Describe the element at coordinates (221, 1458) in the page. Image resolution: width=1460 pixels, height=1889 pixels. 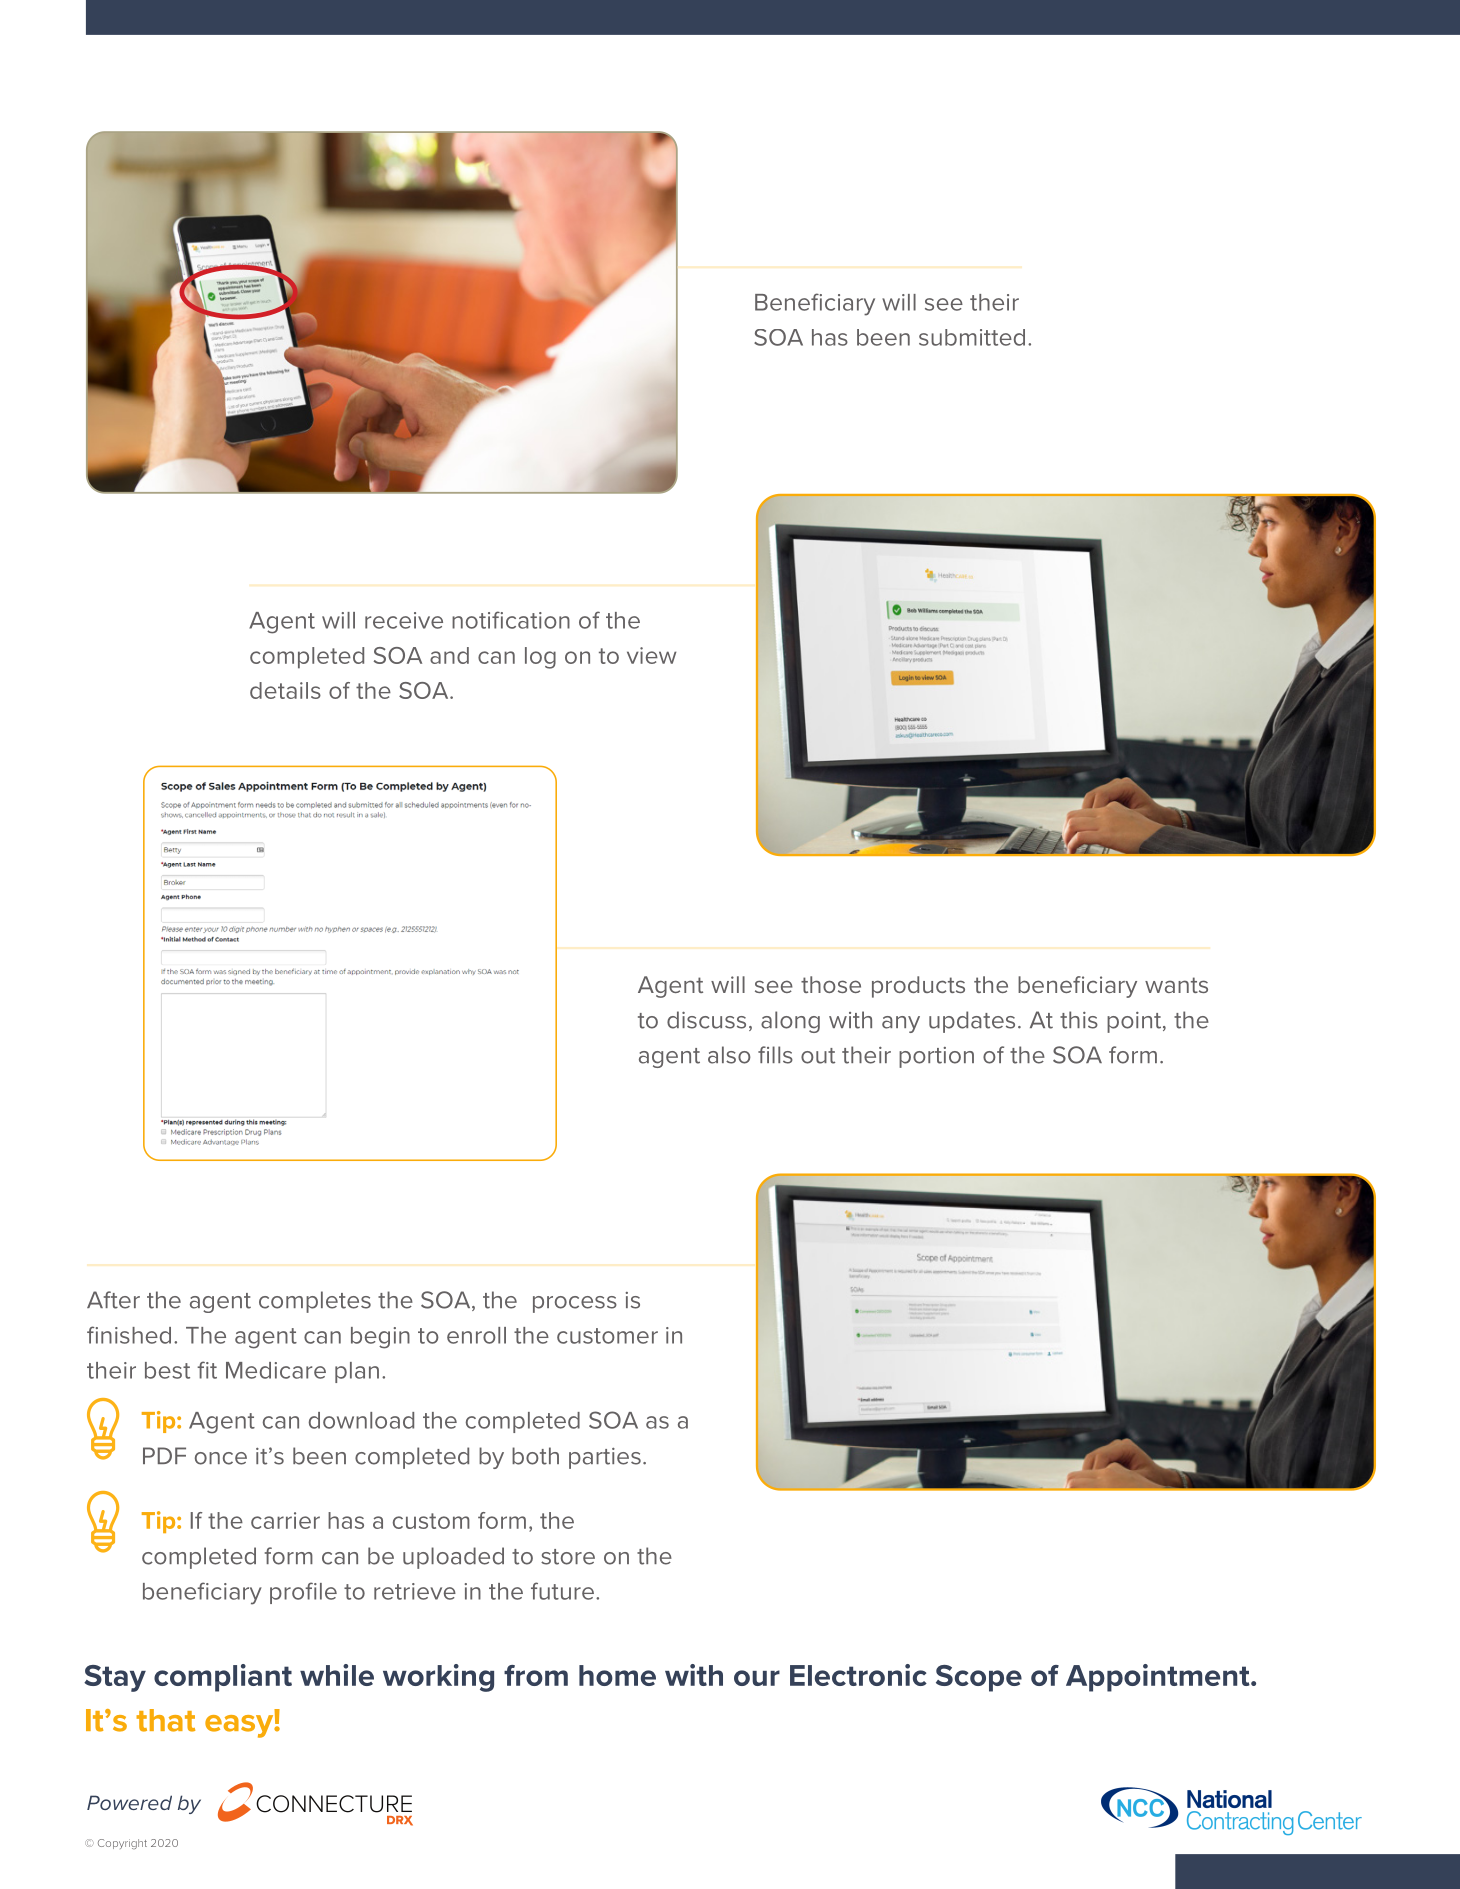
I see `once` at that location.
